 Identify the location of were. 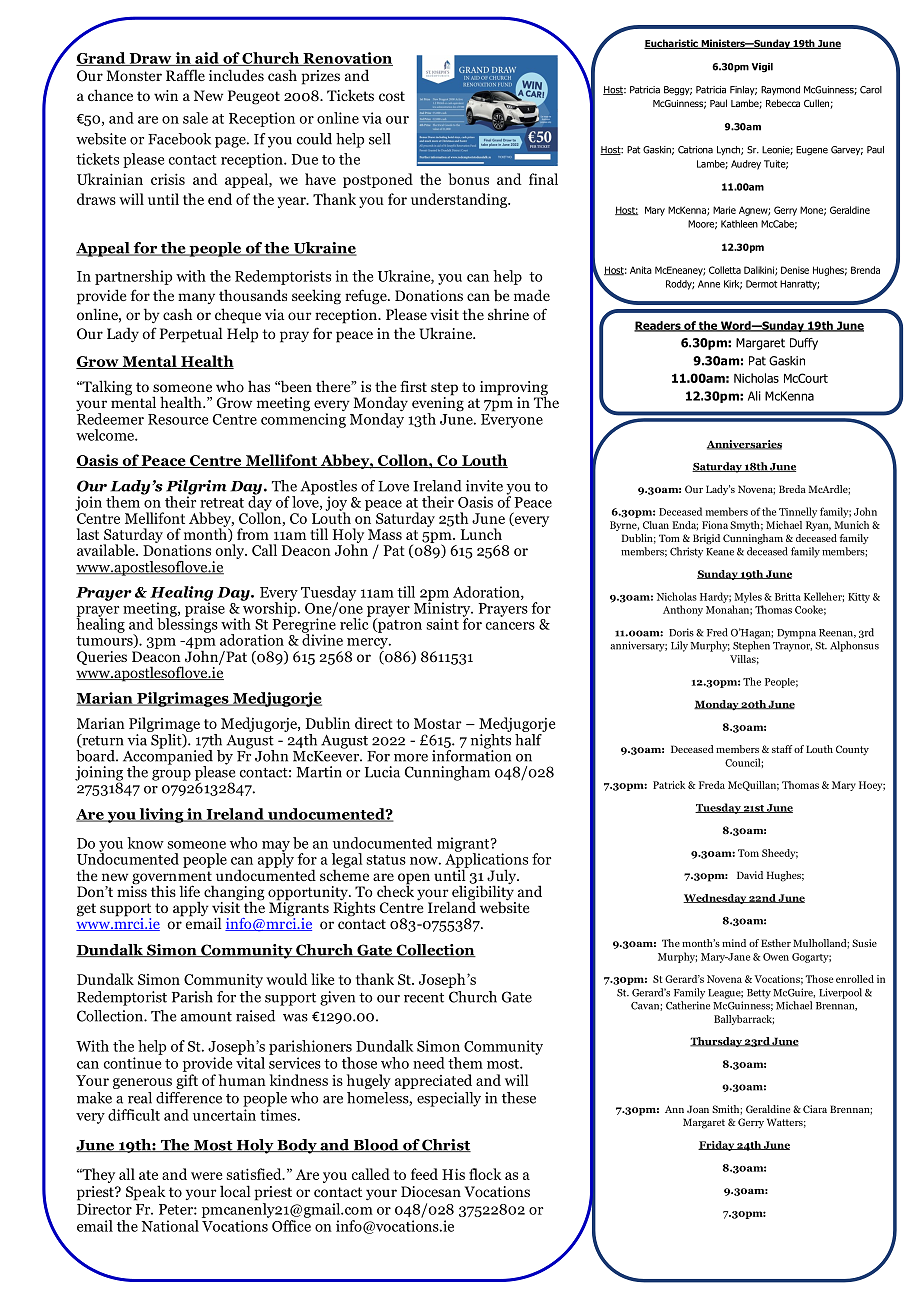
(206, 1176).
